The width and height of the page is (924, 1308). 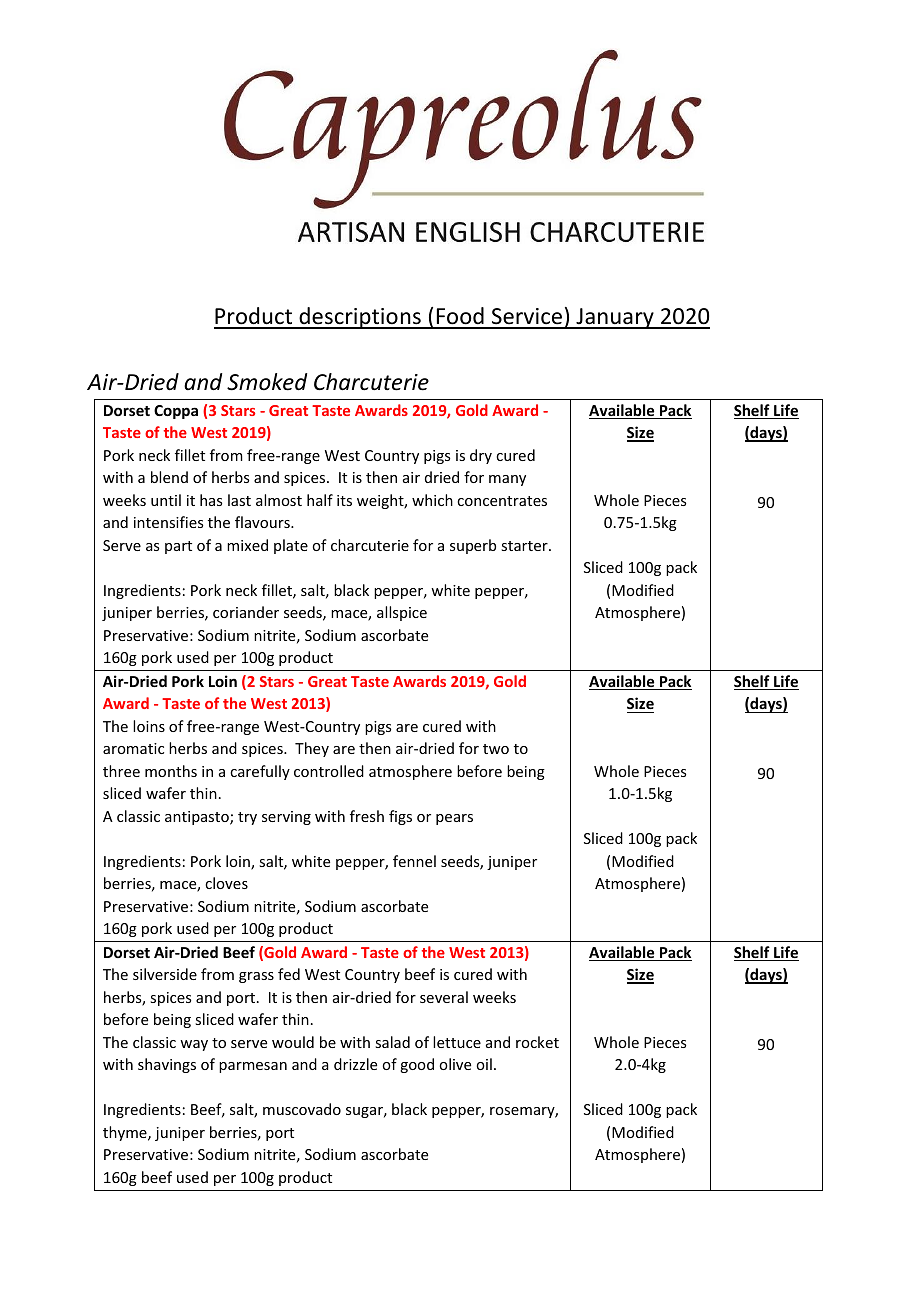 What do you see at coordinates (267, 382) in the page?
I see `Smoked` at bounding box center [267, 382].
